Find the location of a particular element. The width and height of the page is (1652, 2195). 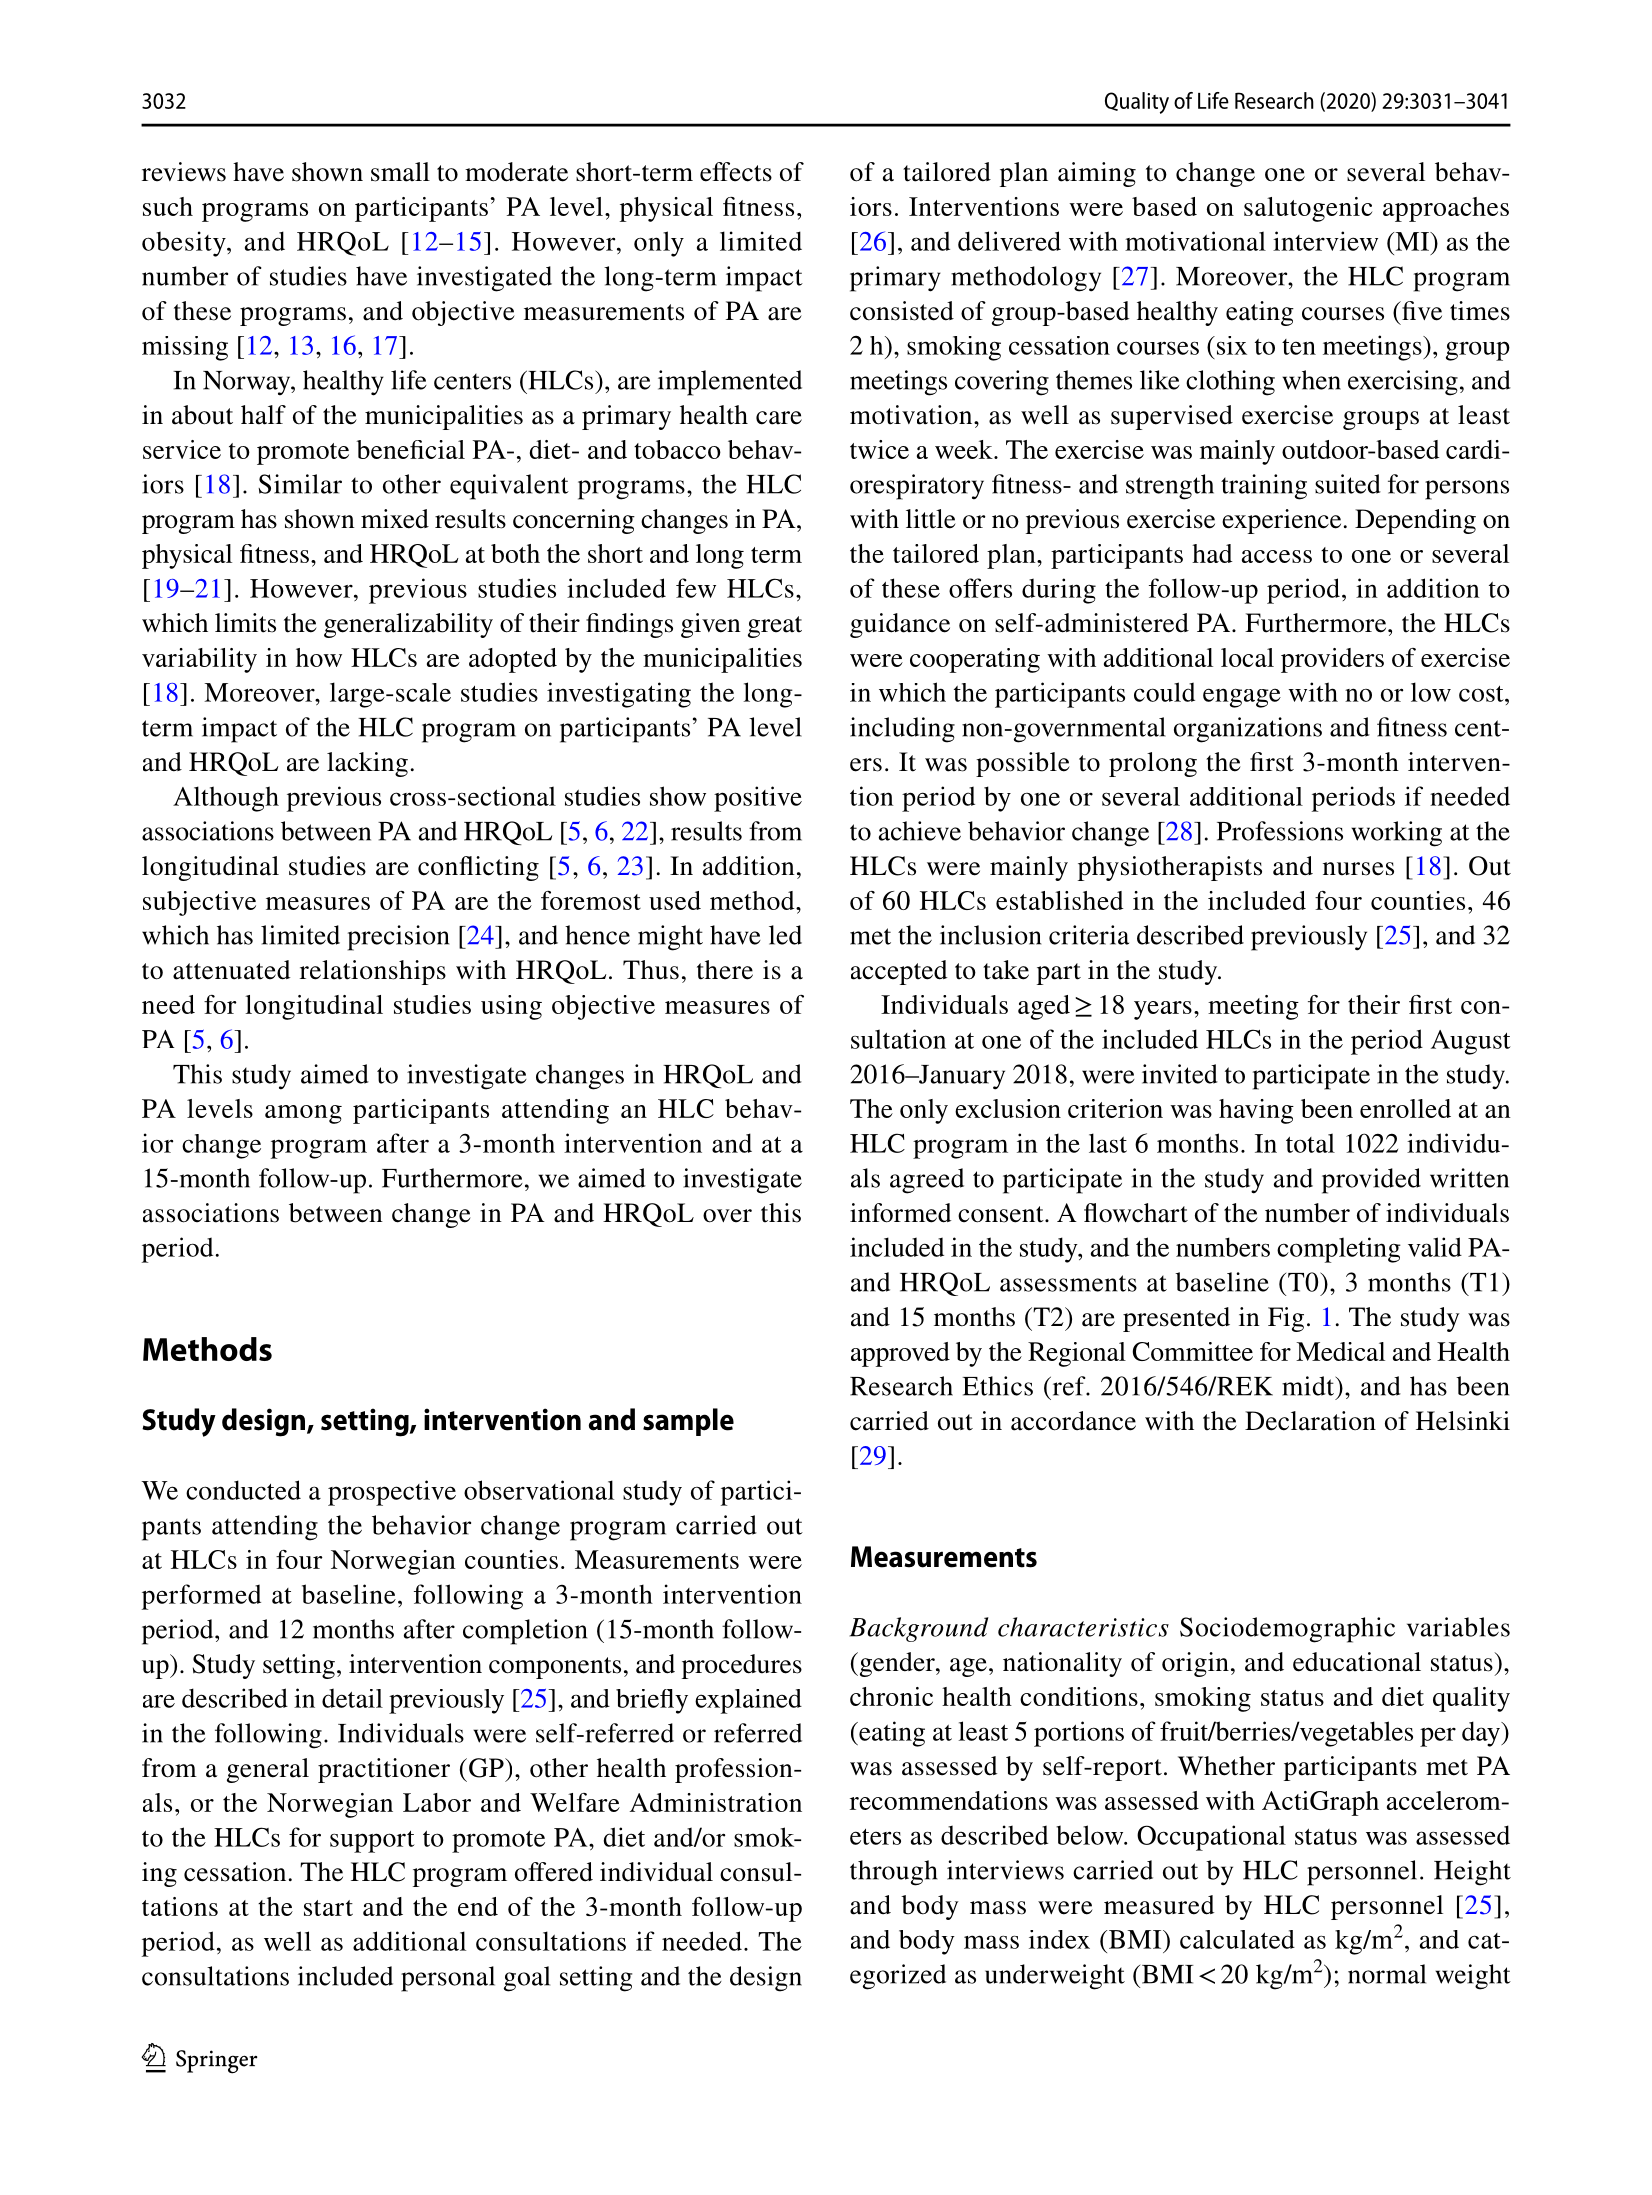

informed is located at coordinates (900, 1213).
